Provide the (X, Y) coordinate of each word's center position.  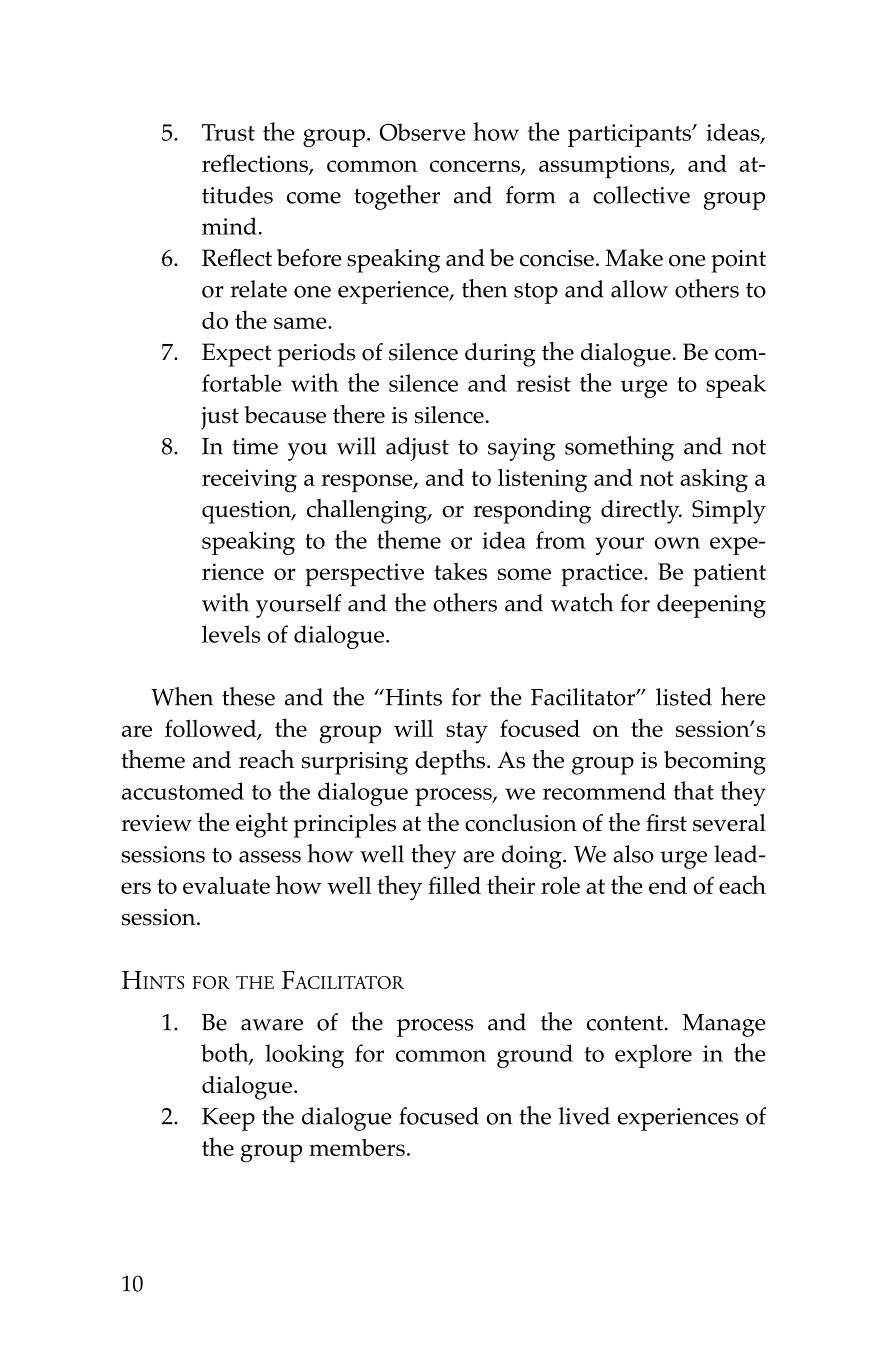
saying (521, 449)
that (693, 790)
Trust (228, 132)
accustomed (183, 791)
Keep (228, 1119)
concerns (476, 167)
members (357, 1147)
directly (641, 512)
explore (653, 1056)
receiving (249, 481)
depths (451, 762)
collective (641, 195)
